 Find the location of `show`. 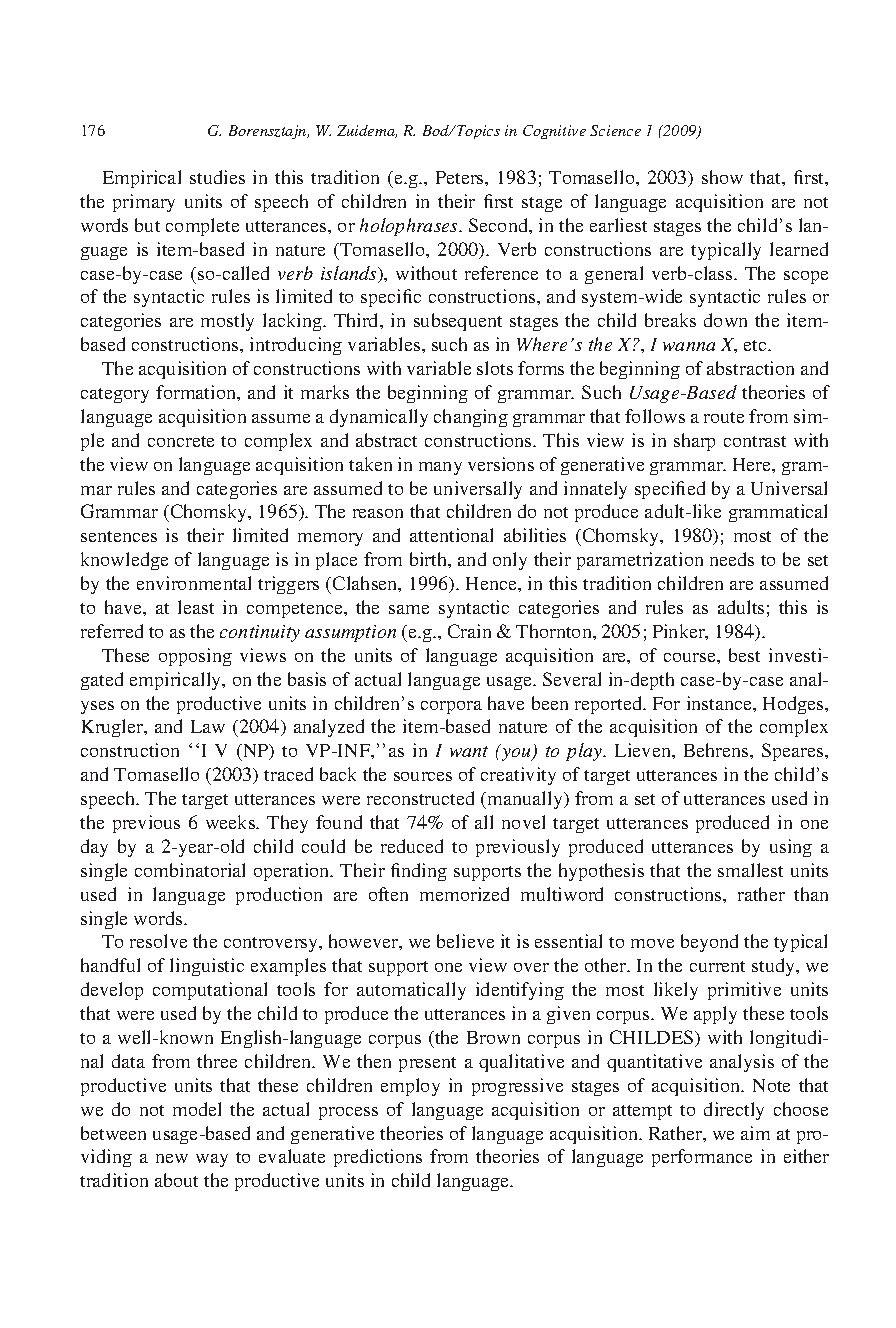

show is located at coordinates (722, 177).
